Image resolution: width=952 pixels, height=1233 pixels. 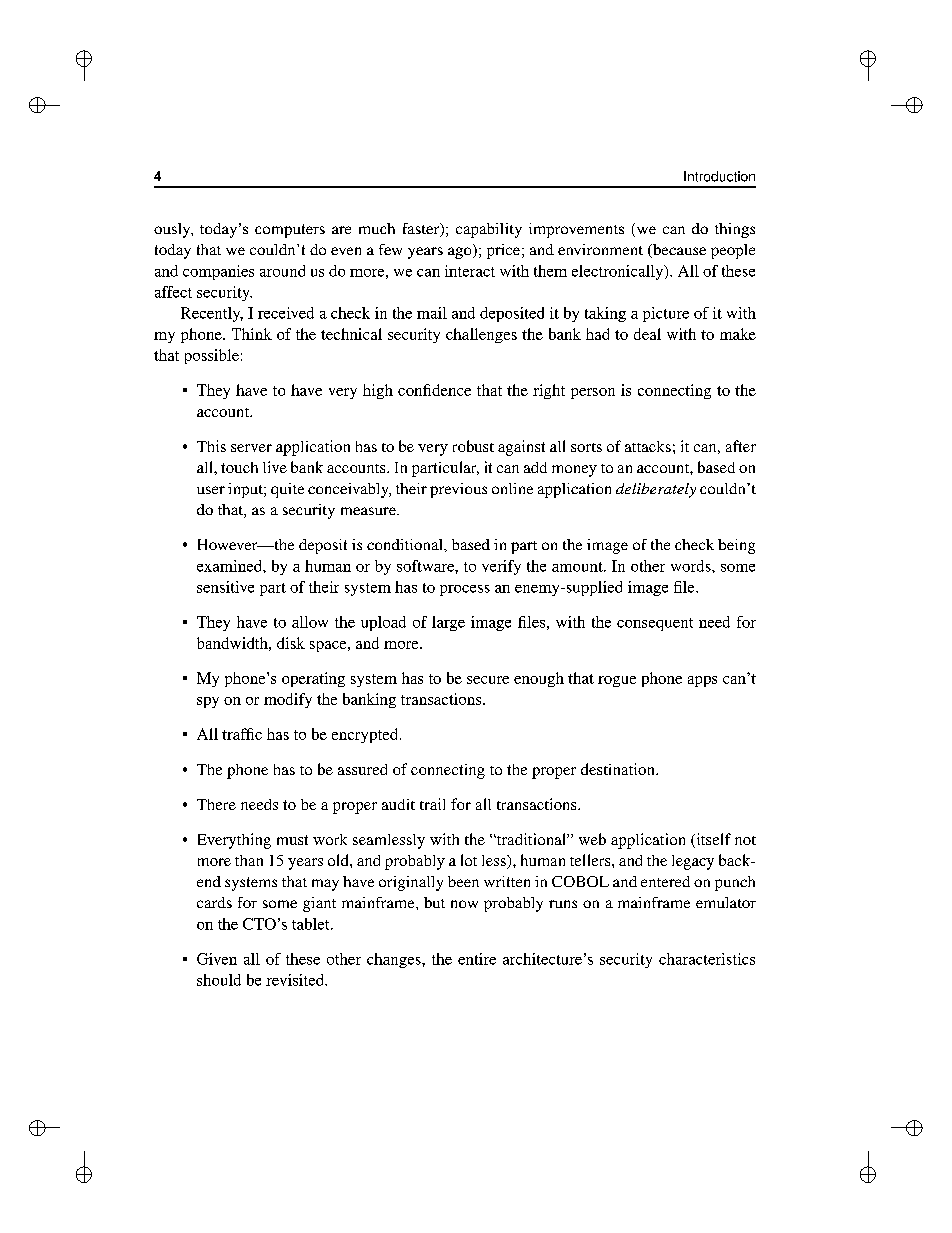 What do you see at coordinates (619, 769) in the screenshot?
I see `destination` at bounding box center [619, 769].
